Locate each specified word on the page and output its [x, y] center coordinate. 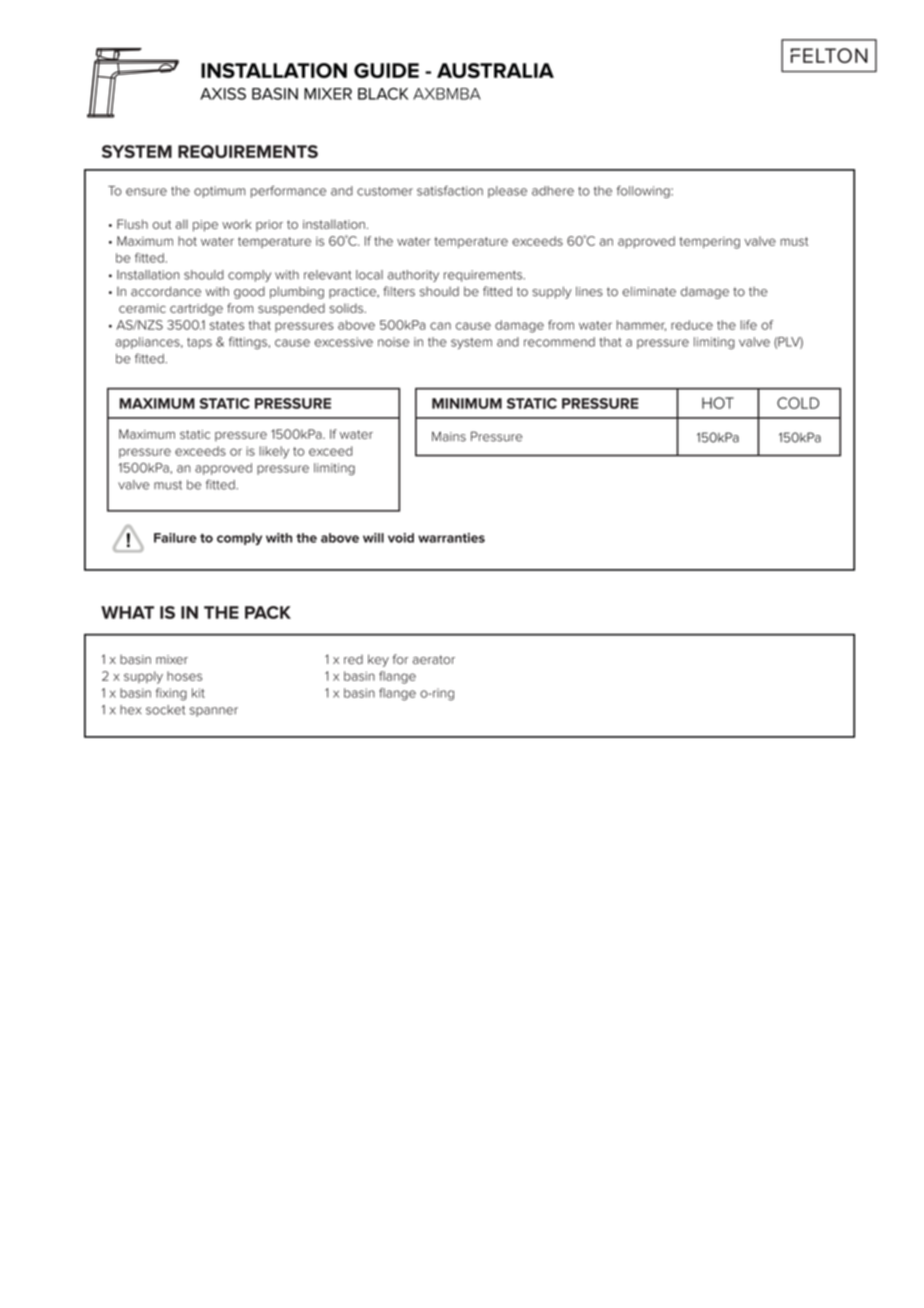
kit [198, 693]
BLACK [383, 94]
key [378, 660]
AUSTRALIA [495, 70]
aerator [434, 659]
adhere [553, 191]
